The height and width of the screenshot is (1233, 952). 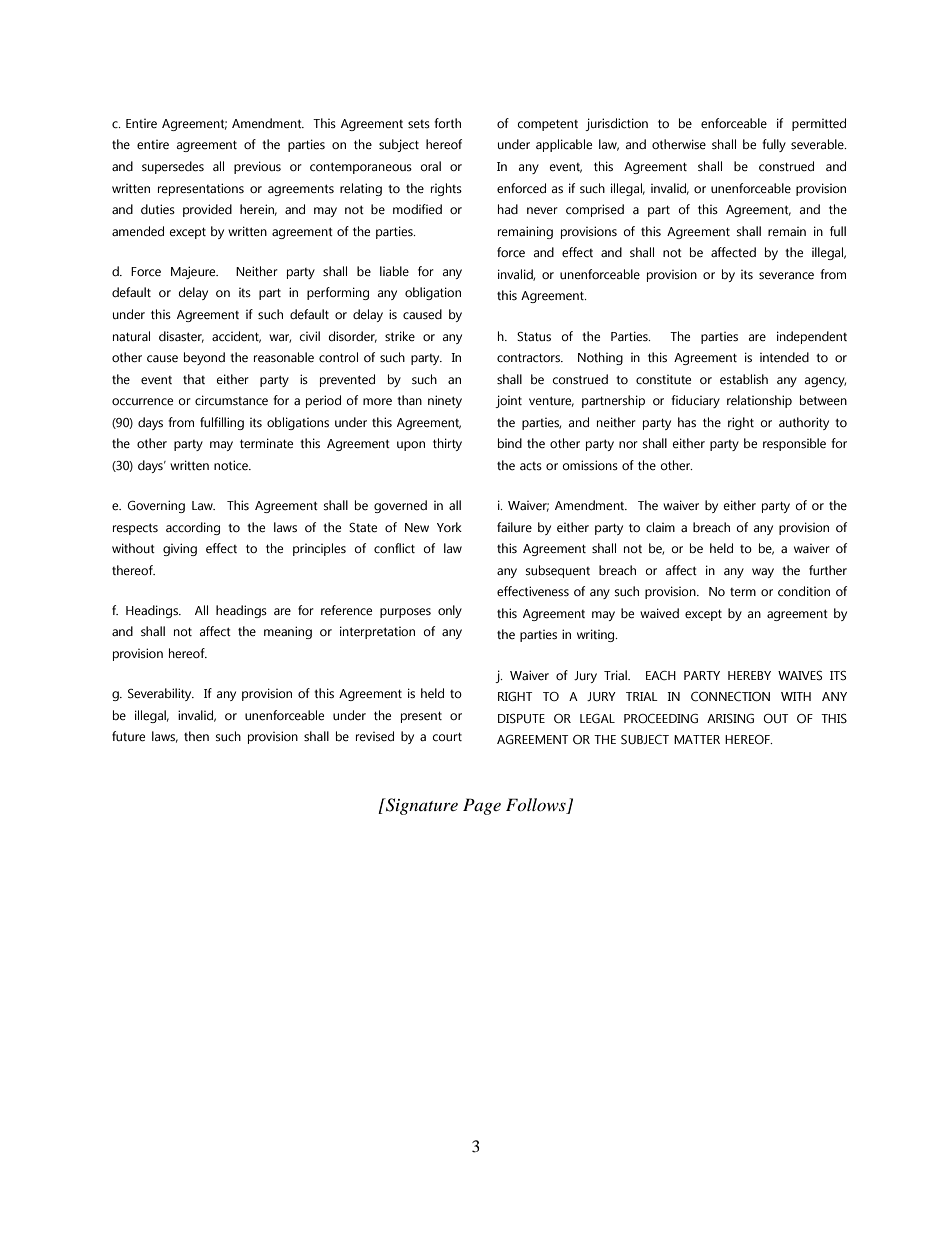 I want to click on responsible, so click(x=794, y=444).
